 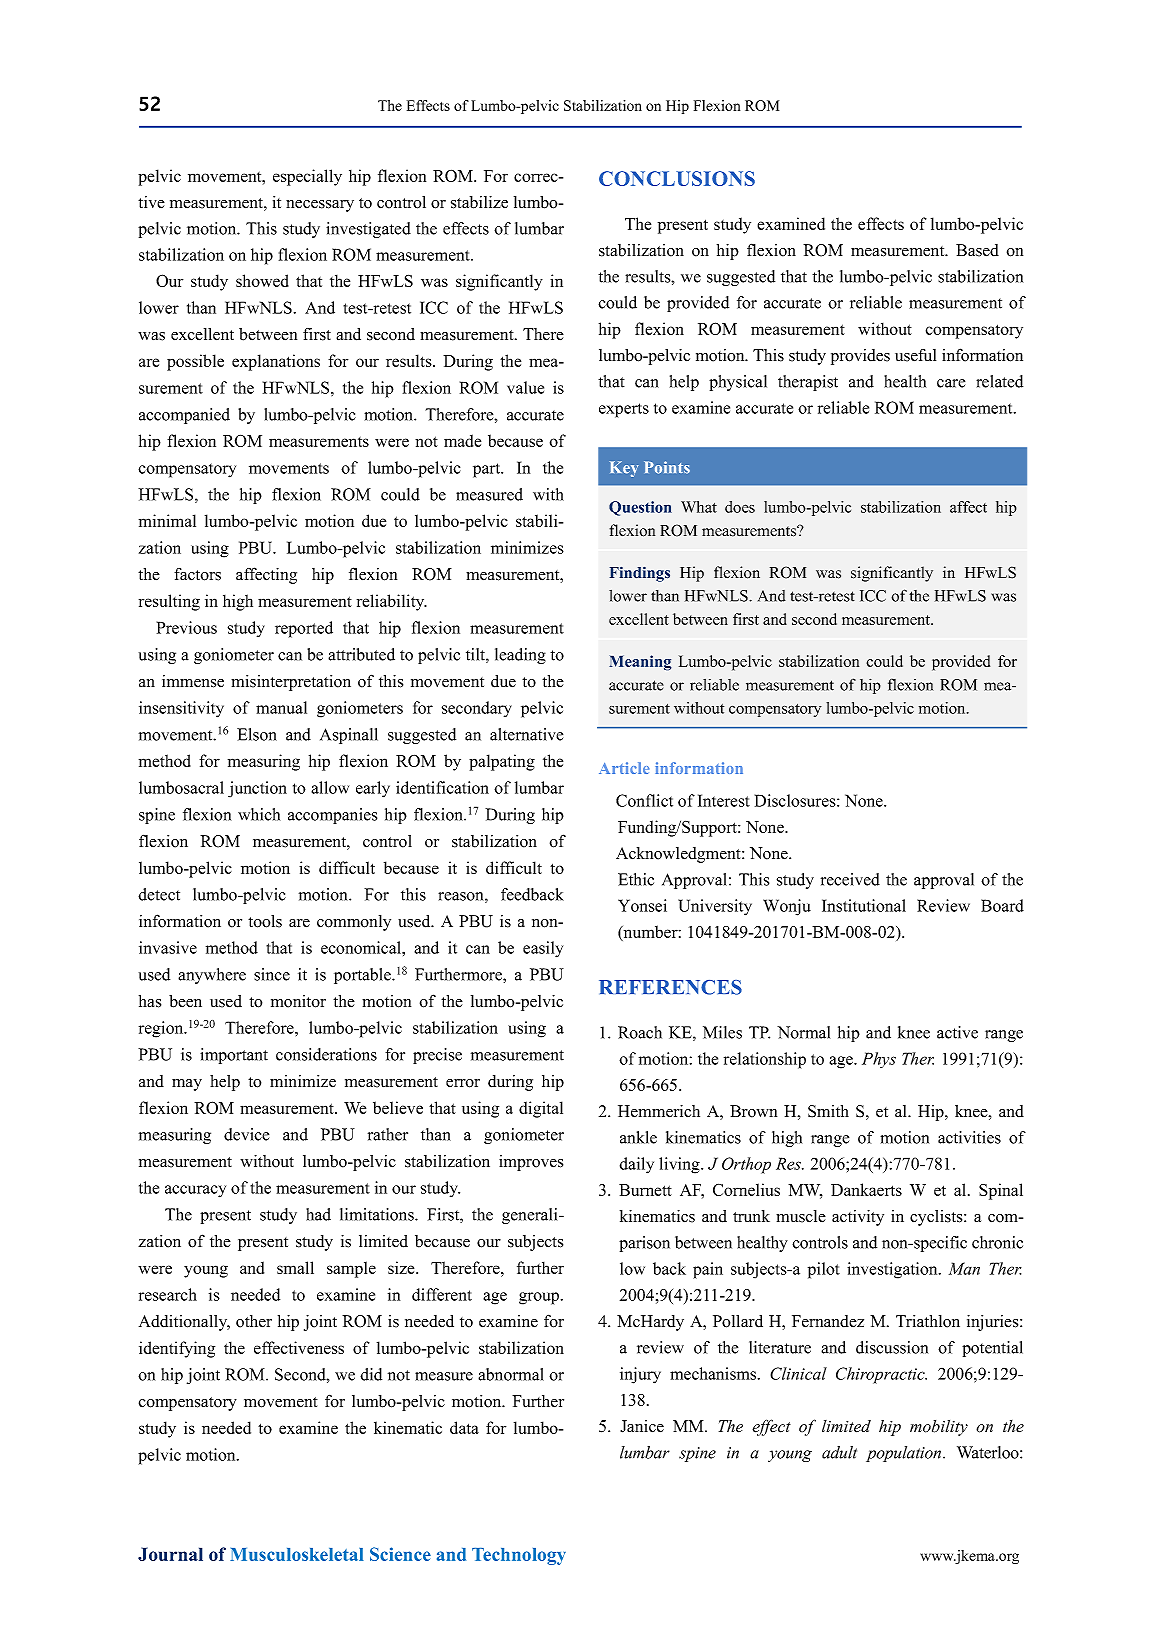 What do you see at coordinates (858, 1218) in the document?
I see `activity` at bounding box center [858, 1218].
